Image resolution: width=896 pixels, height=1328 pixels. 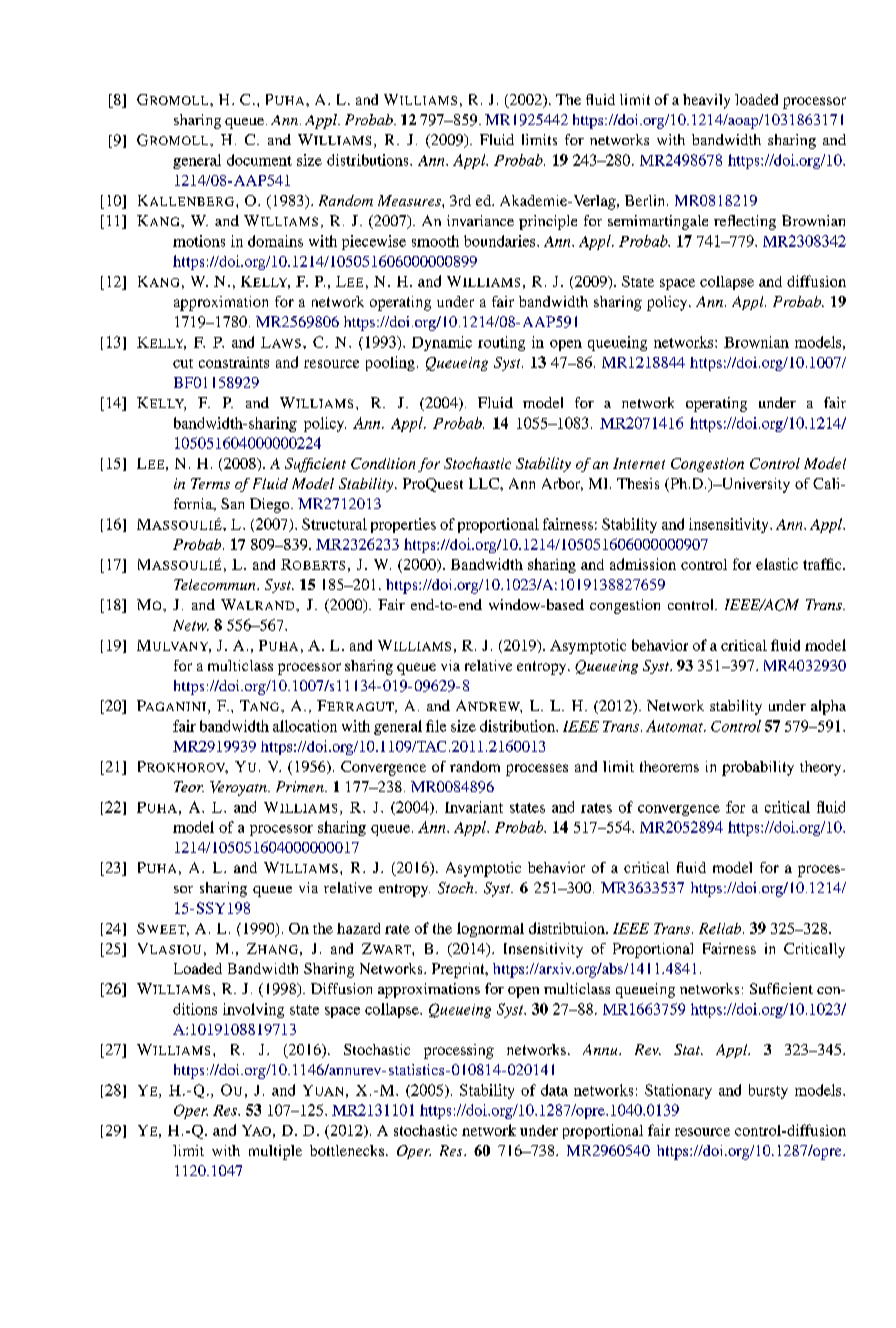 I want to click on elastic, so click(x=777, y=564).
